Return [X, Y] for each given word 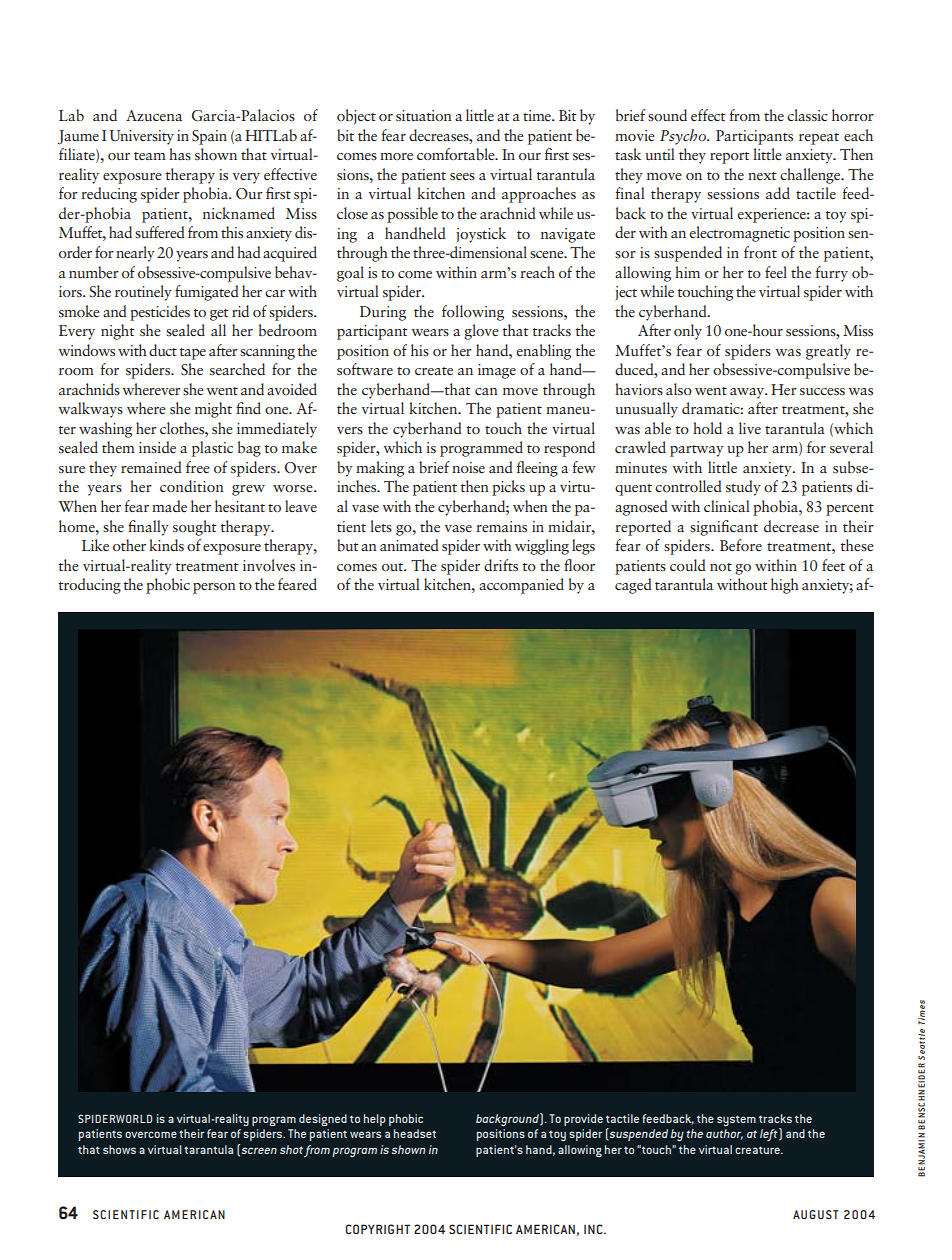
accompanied [521, 586]
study [743, 488]
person [214, 588]
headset [415, 1133]
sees [462, 177]
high [785, 586]
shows [119, 1149]
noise [468, 468]
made [169, 506]
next [762, 176]
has [180, 154]
